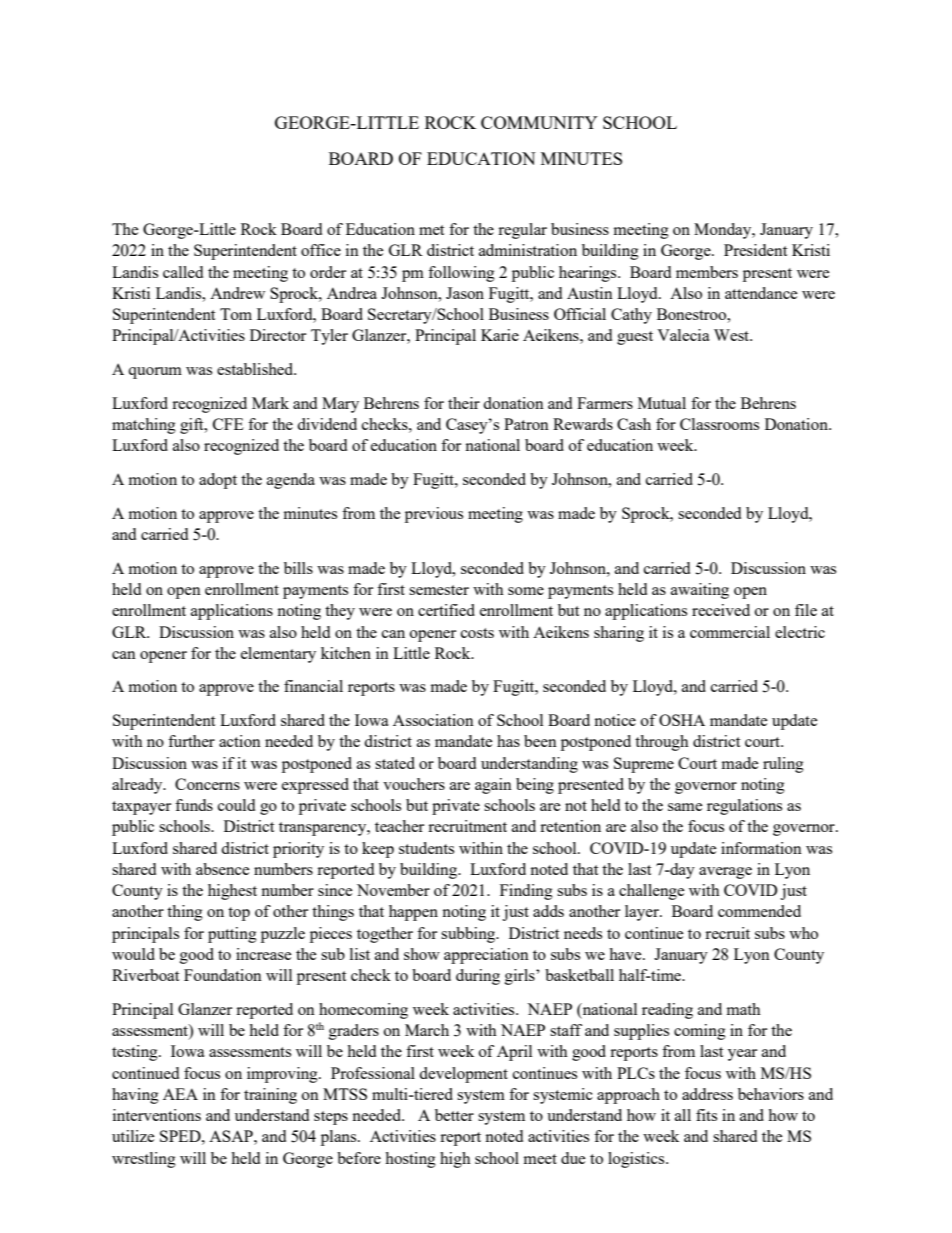 The image size is (952, 1233). Describe the element at coordinates (183, 272) in the screenshot. I see `called` at that location.
